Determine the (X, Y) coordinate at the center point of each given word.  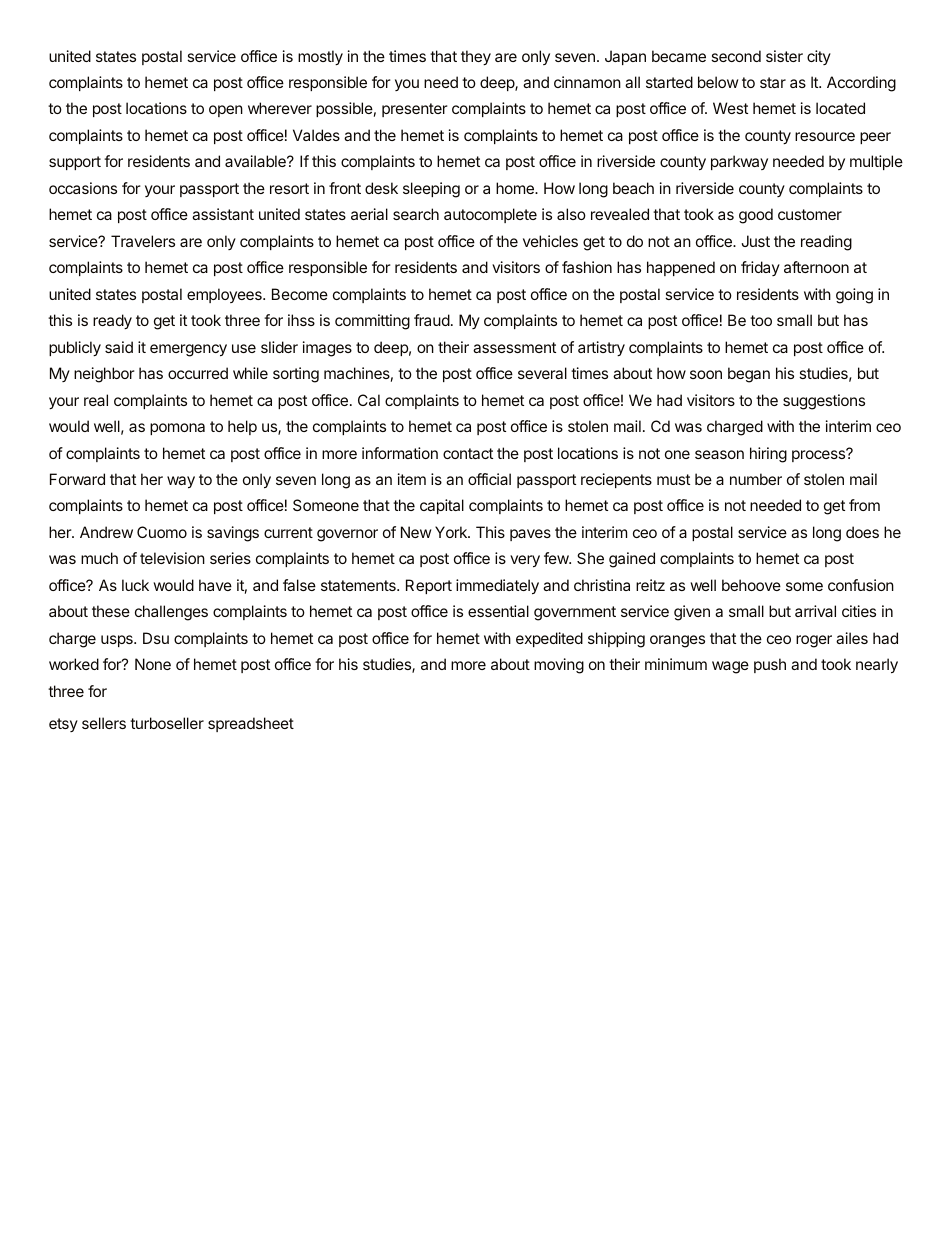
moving (559, 666)
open (226, 111)
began (749, 375)
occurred (198, 373)
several (542, 373)
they (476, 57)
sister (784, 56)
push (770, 665)
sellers (104, 723)
